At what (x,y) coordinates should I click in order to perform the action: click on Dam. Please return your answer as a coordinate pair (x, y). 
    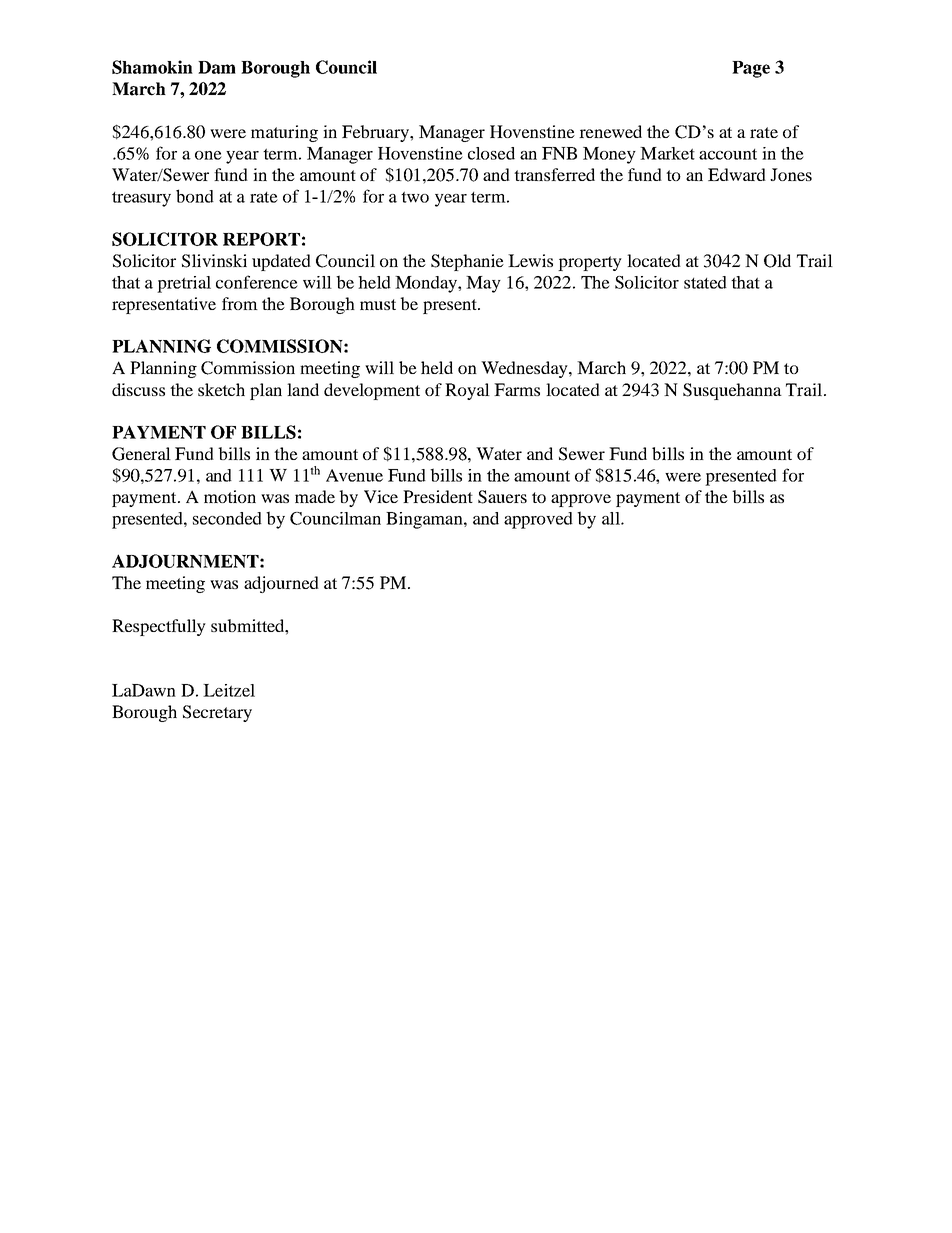
    Looking at the image, I should click on (217, 67).
